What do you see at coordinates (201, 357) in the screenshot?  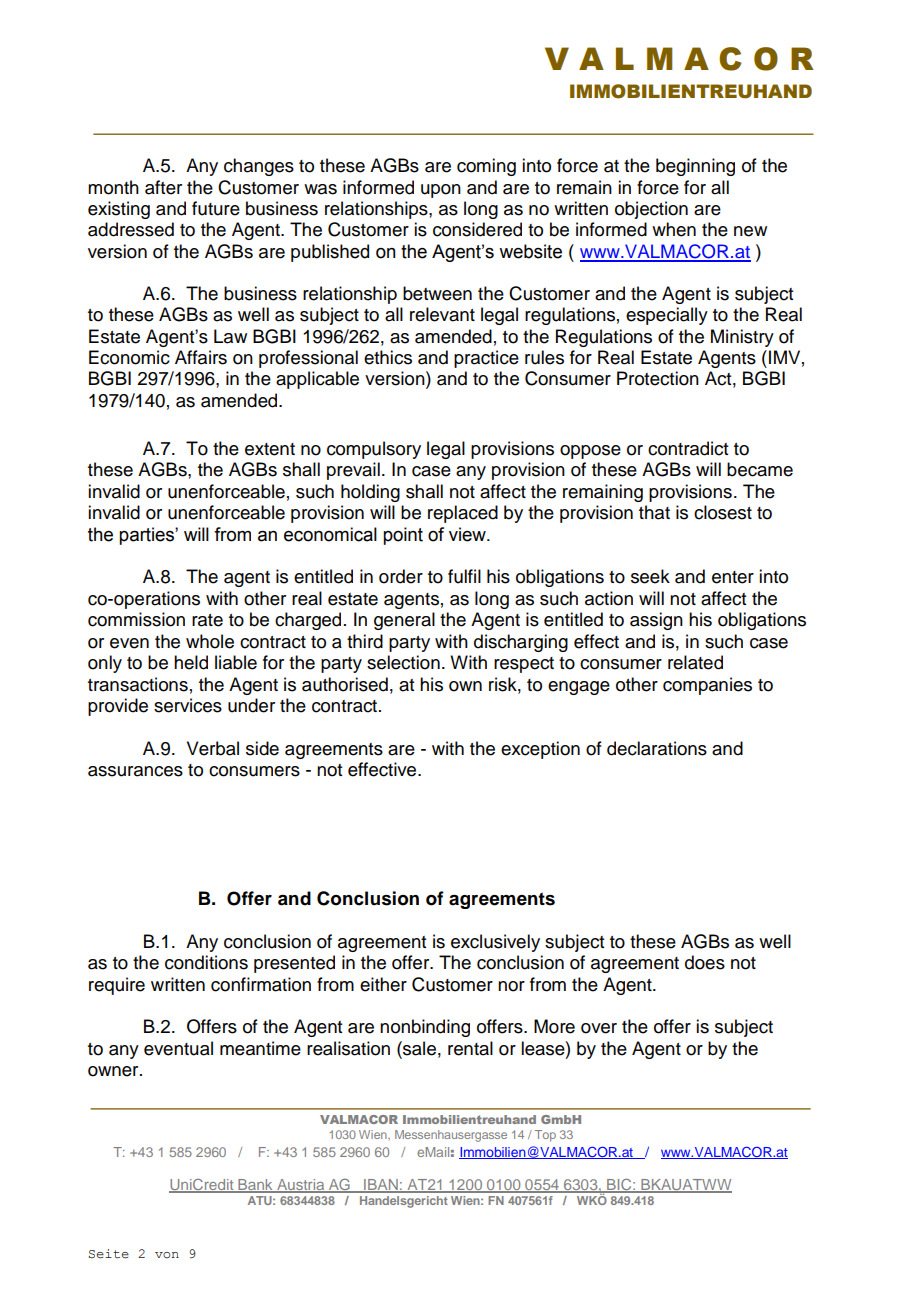 I see `Affairs` at bounding box center [201, 357].
